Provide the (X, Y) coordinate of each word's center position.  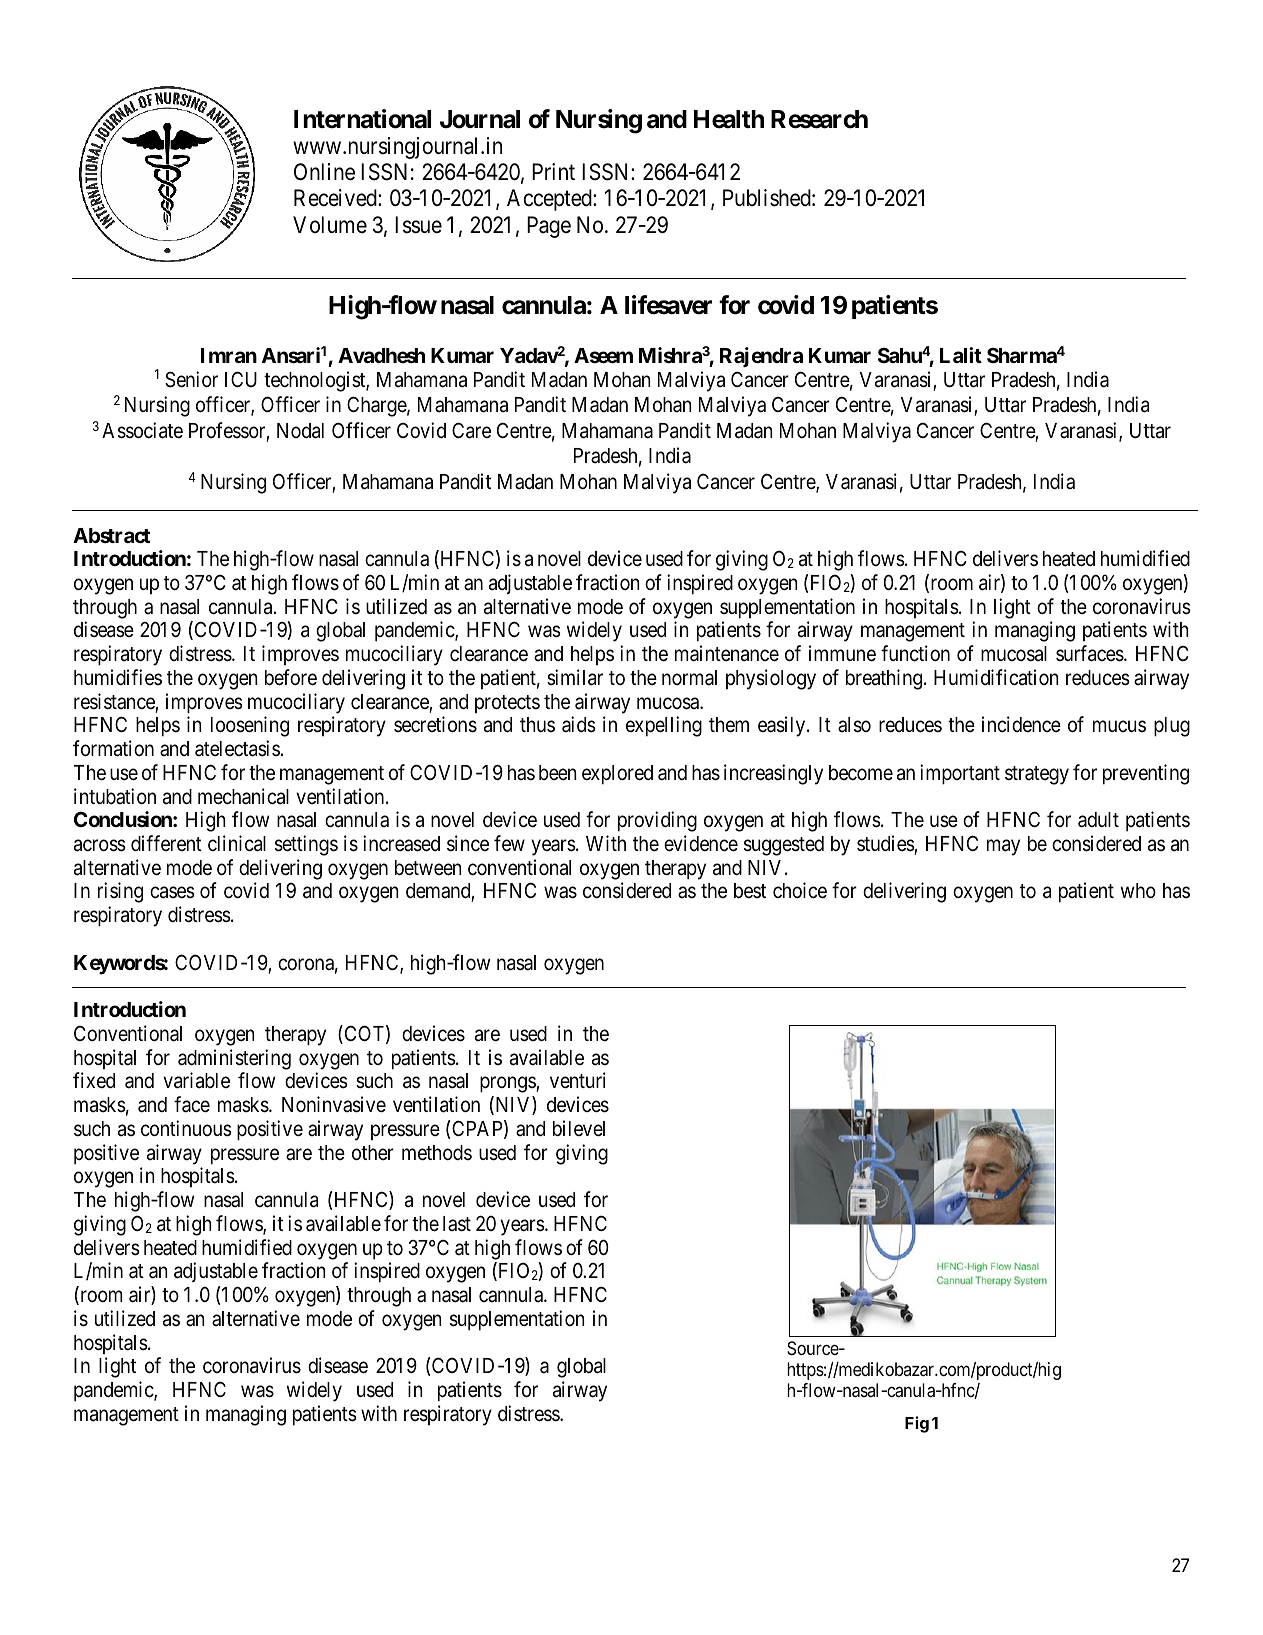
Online (324, 172)
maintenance (727, 653)
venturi (578, 1080)
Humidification (996, 677)
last (457, 1224)
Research (819, 119)
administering (234, 1059)
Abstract (111, 535)
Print (553, 171)
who (1138, 890)
